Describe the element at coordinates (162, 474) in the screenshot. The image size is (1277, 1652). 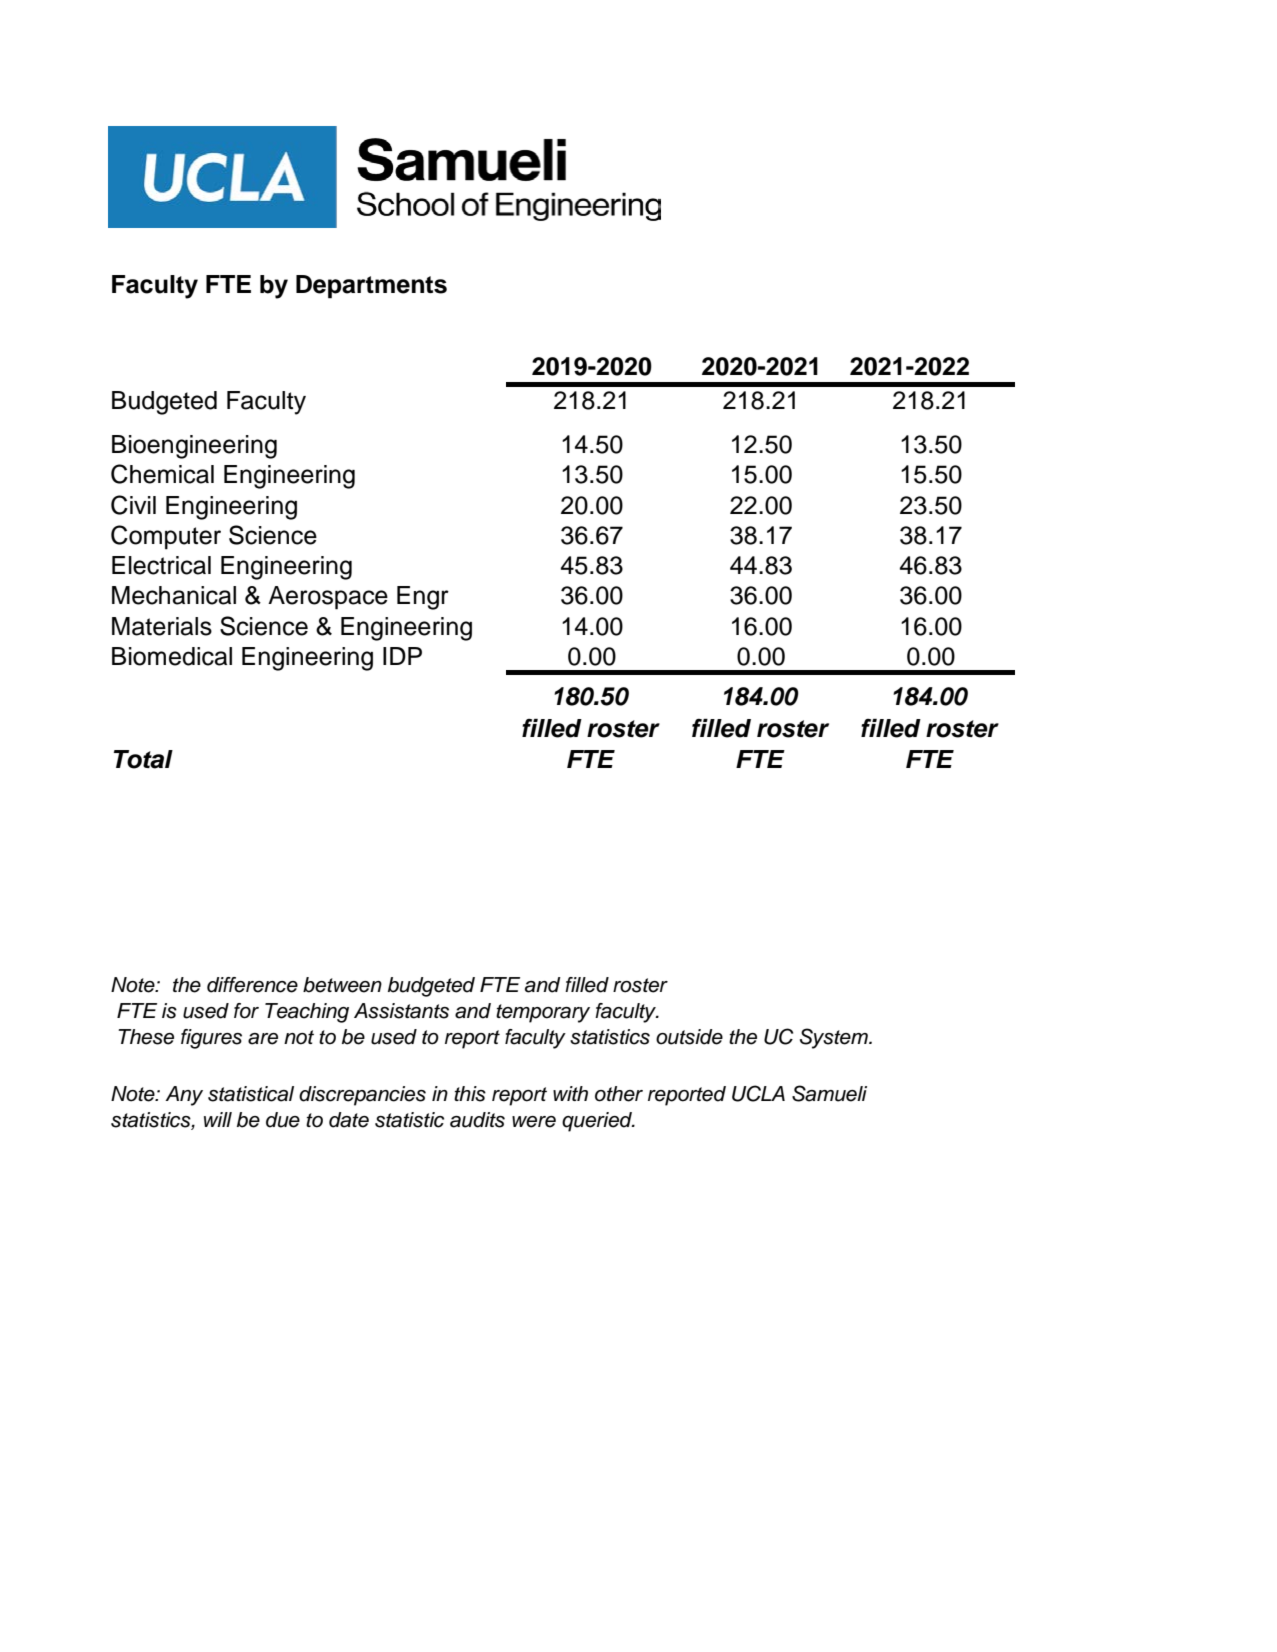
I see `Chemical` at that location.
